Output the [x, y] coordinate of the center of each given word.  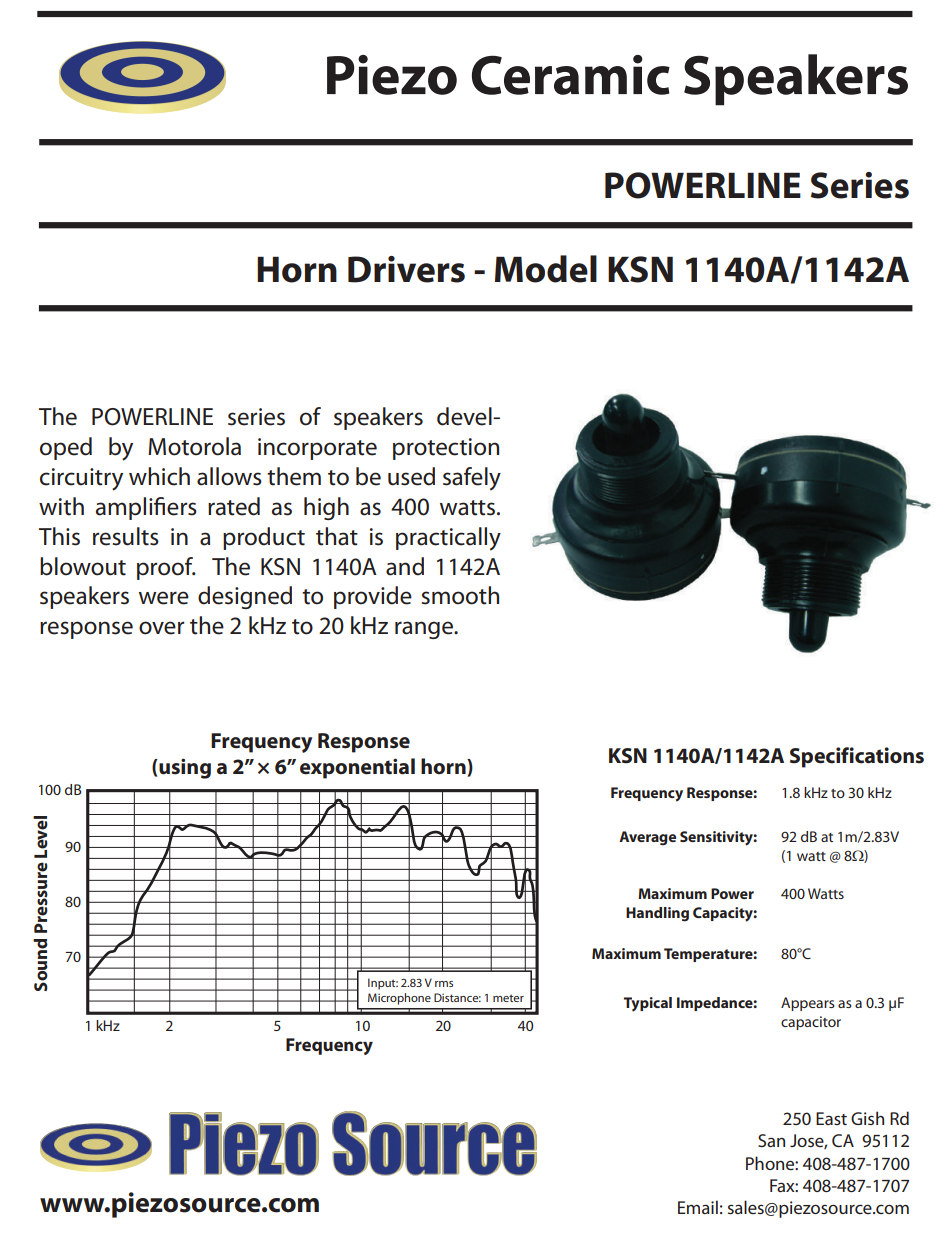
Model [546, 269]
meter [508, 998]
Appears [808, 1004]
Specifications [857, 757]
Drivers [406, 269]
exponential [357, 768]
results [126, 536]
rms [444, 984]
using [184, 768]
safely [472, 479]
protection [446, 449]
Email [698, 1207]
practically [448, 539]
